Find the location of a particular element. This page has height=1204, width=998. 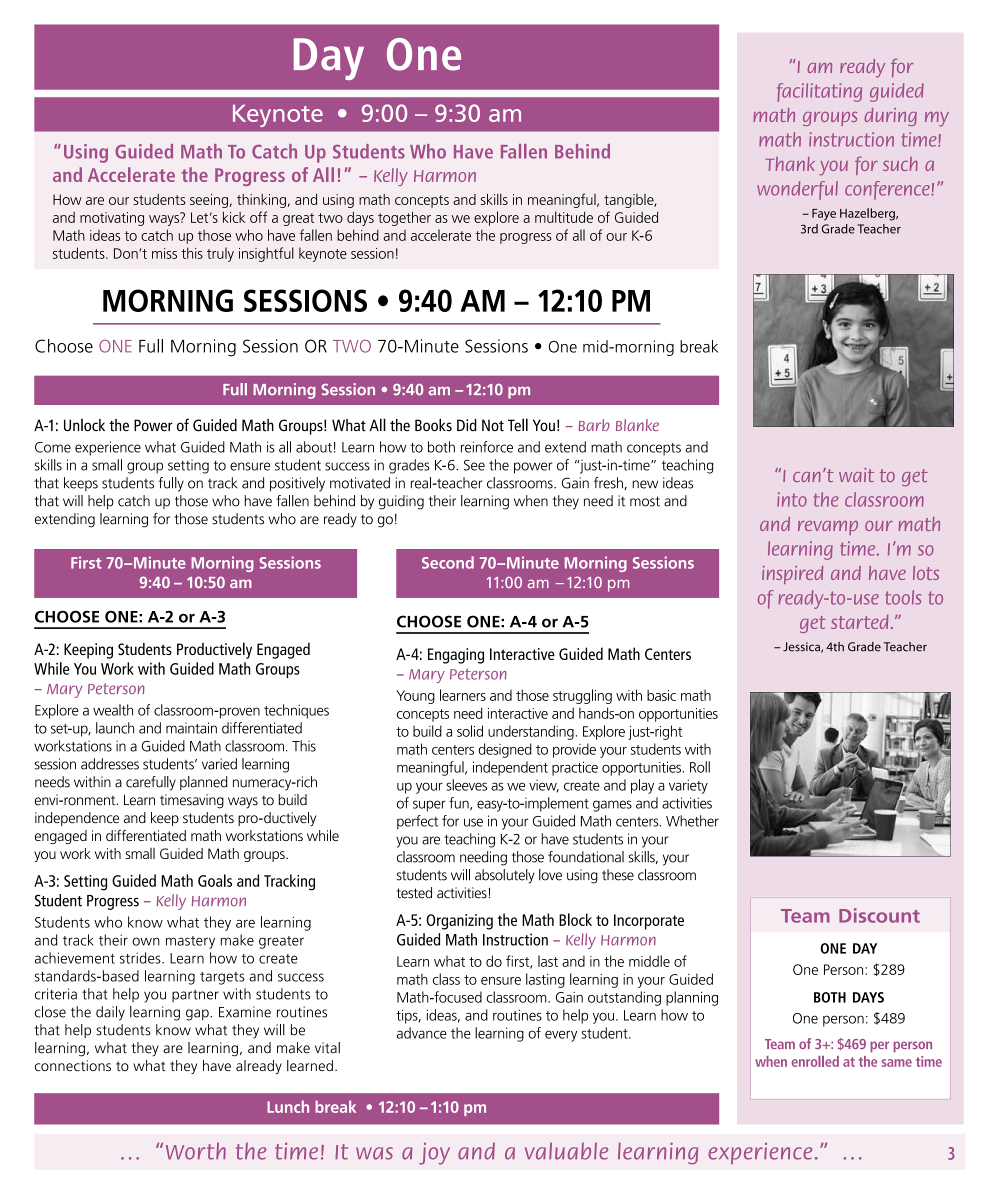

Did is located at coordinates (467, 425).
